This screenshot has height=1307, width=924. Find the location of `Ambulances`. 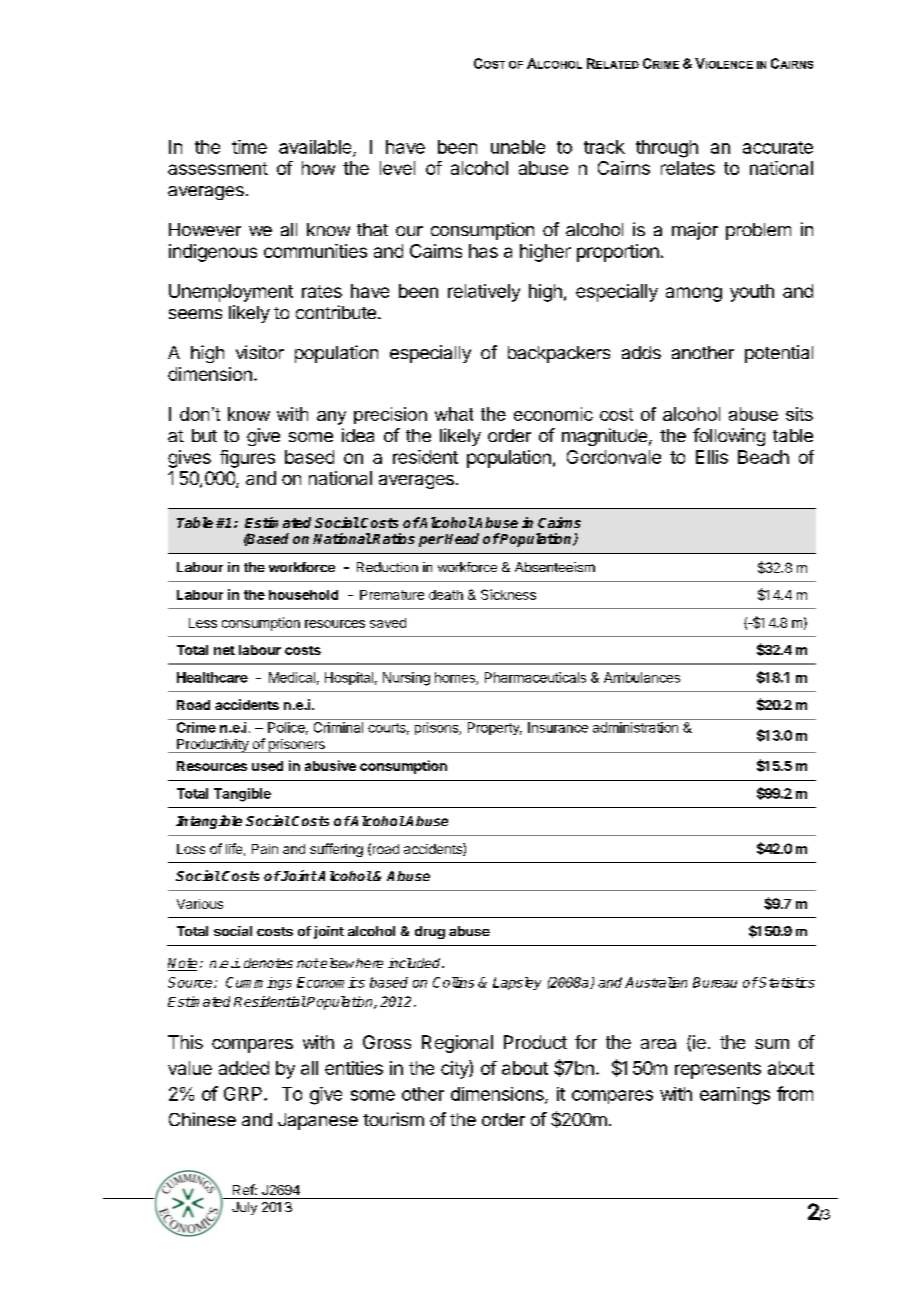

Ambulances is located at coordinates (642, 677).
